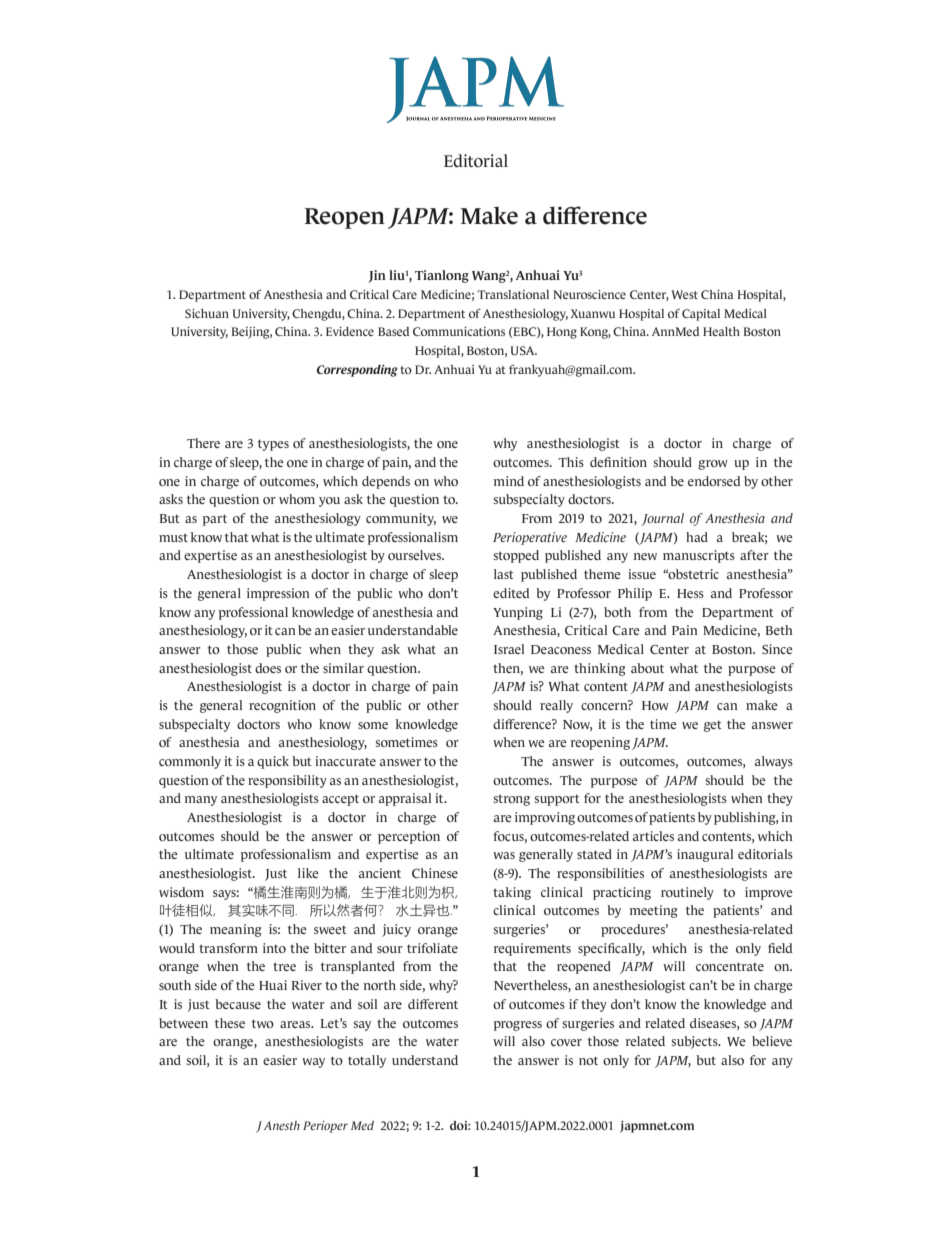 The width and height of the page is (952, 1233). Describe the element at coordinates (278, 594) in the page. I see `impression` at that location.
